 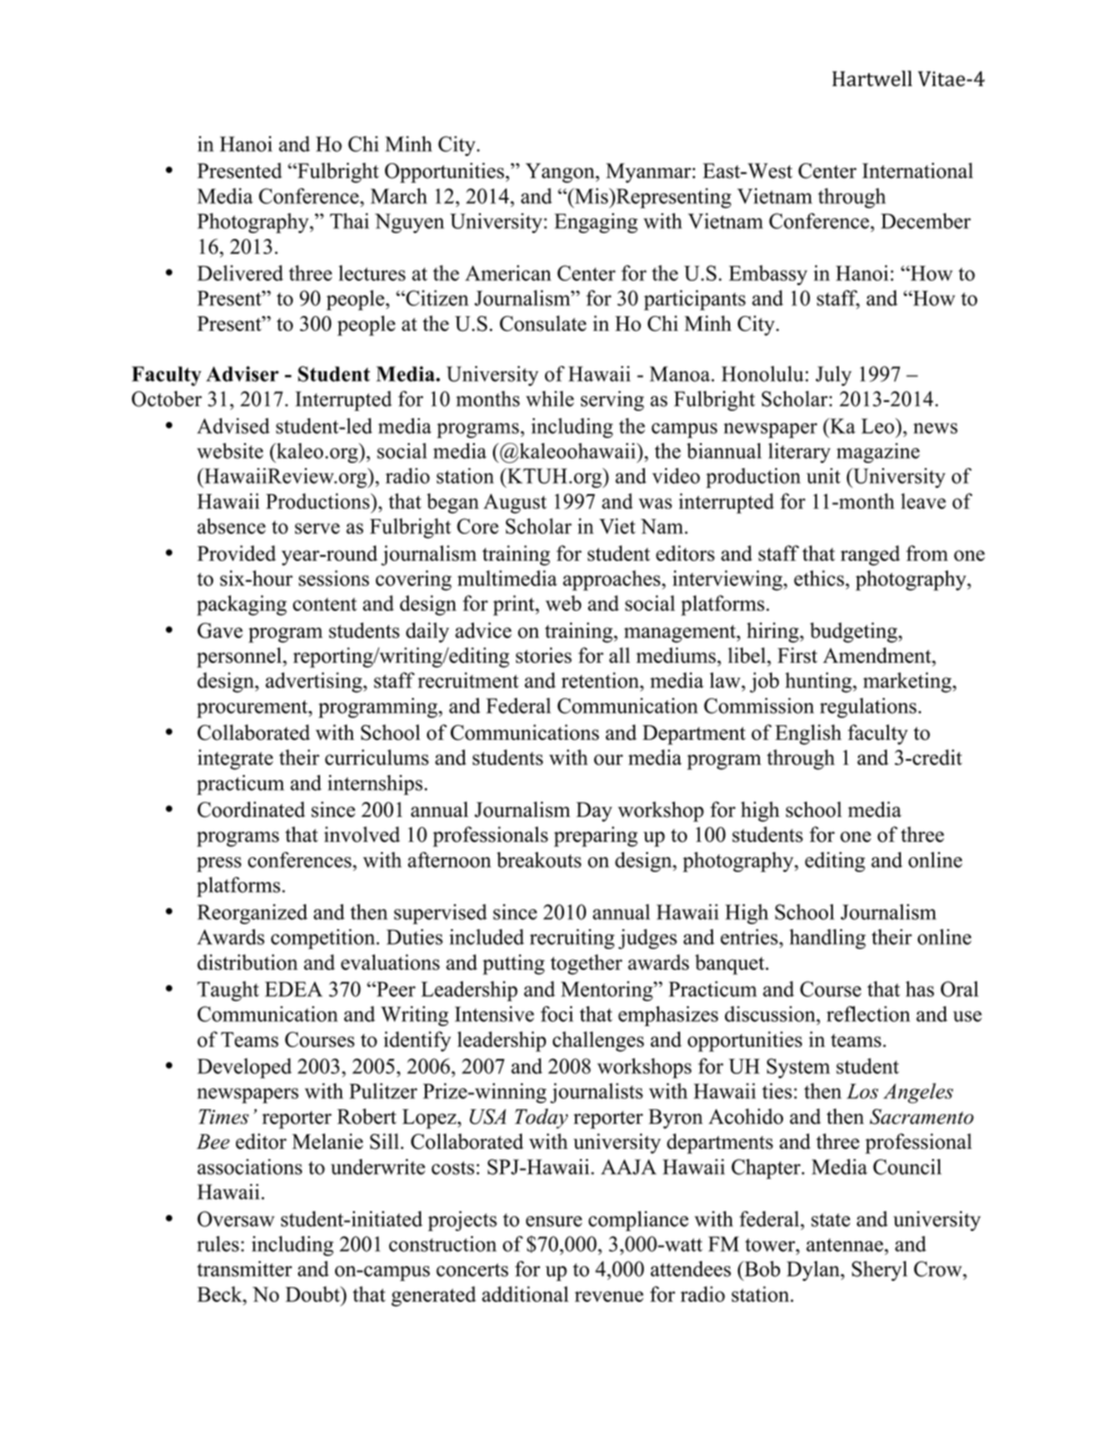 I want to click on handling, so click(x=828, y=939).
